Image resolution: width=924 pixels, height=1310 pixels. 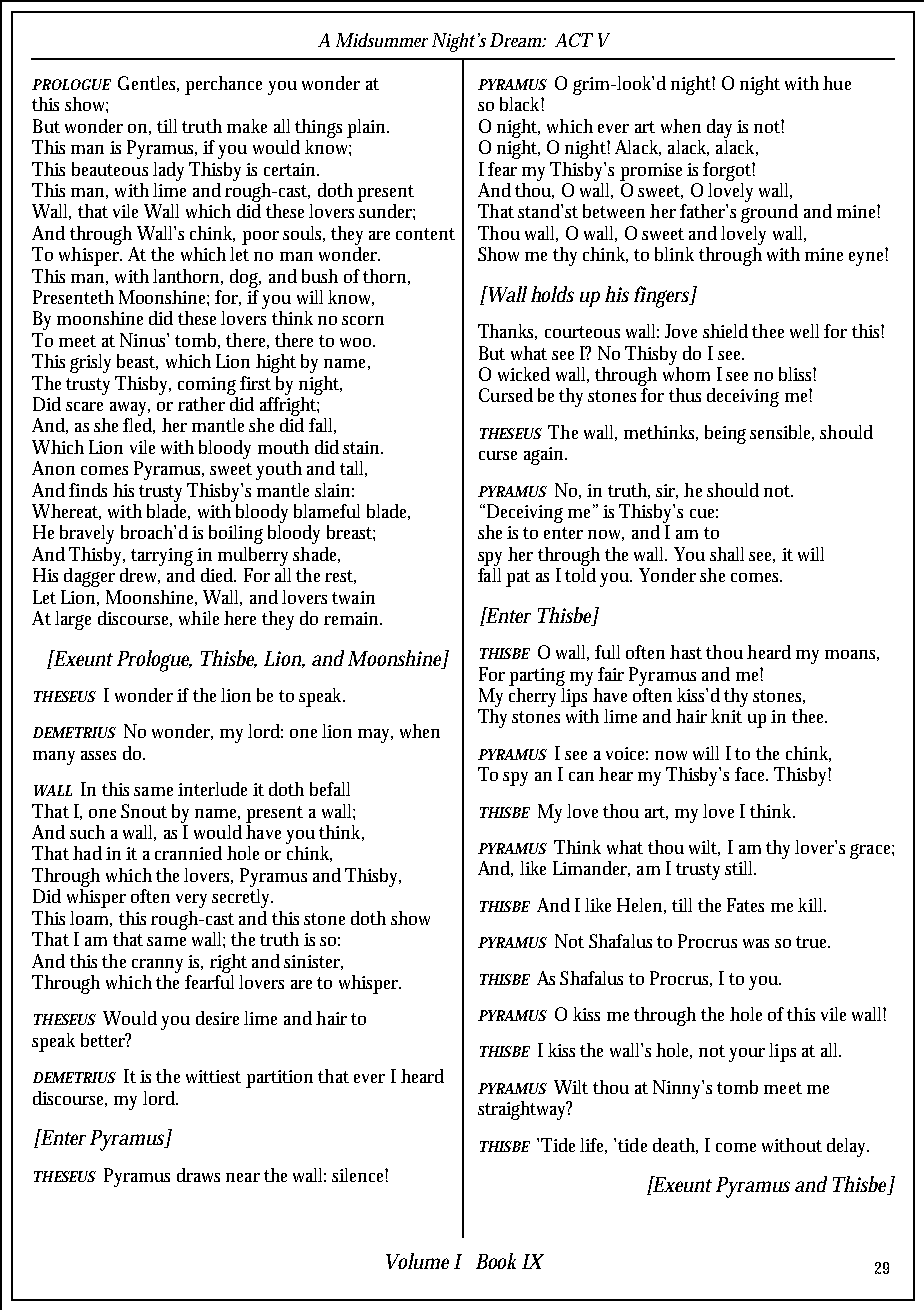 What do you see at coordinates (545, 456) in the document?
I see `again` at bounding box center [545, 456].
